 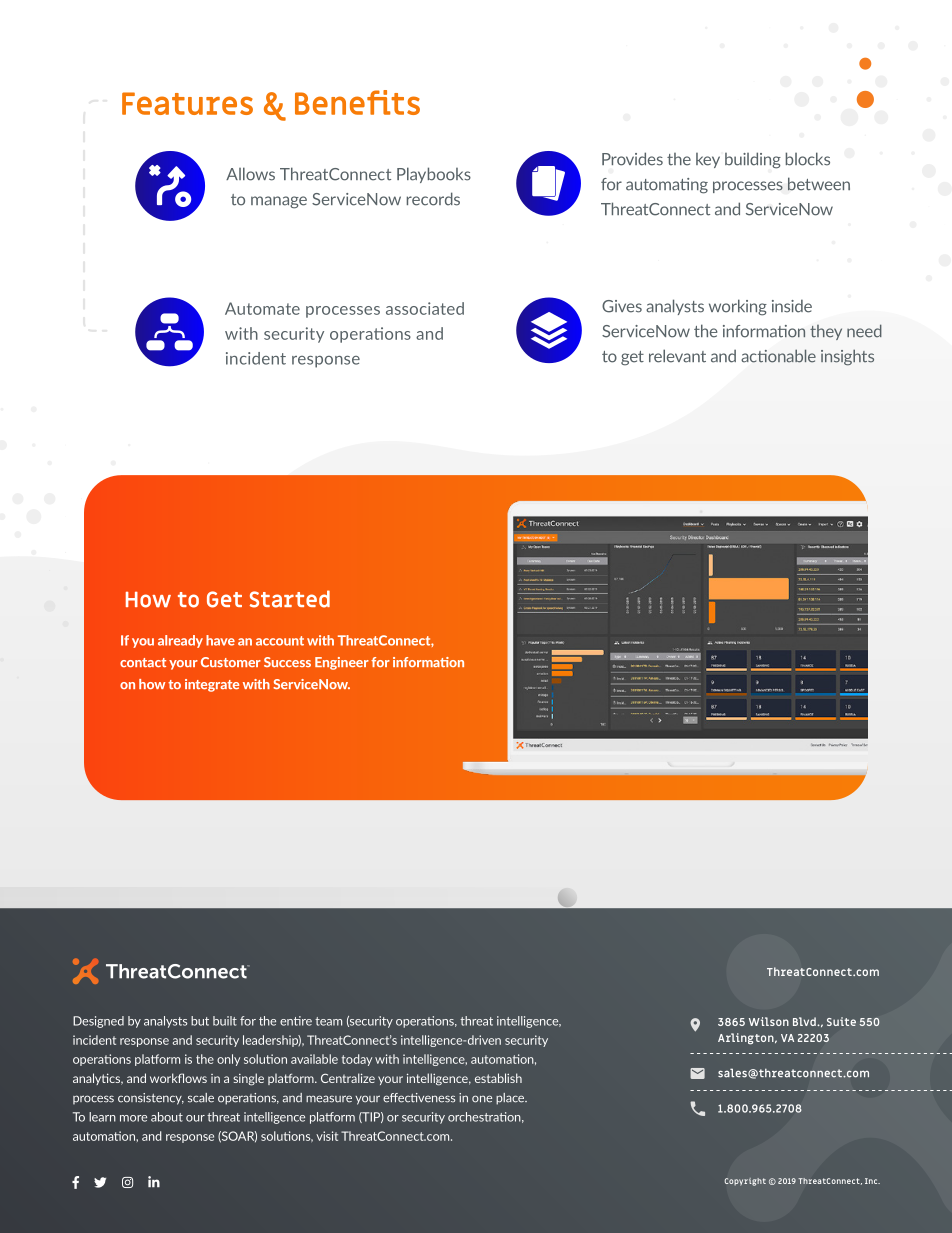 What do you see at coordinates (290, 599) in the screenshot?
I see `Started` at bounding box center [290, 599].
